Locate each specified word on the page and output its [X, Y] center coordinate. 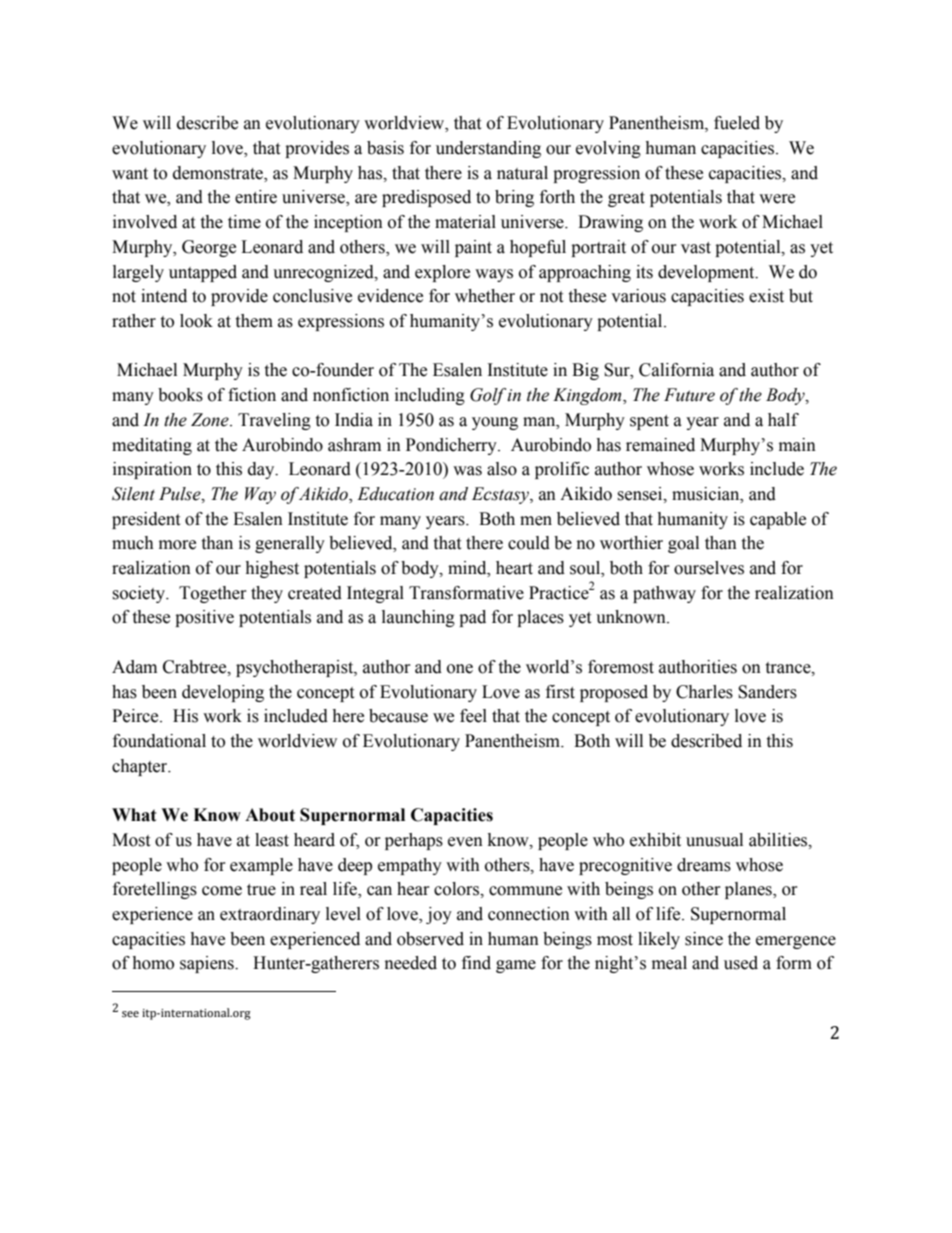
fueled [737, 123]
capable [778, 520]
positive [204, 618]
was [467, 471]
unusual [714, 840]
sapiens [208, 964]
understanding [488, 149]
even [465, 842]
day [262, 470]
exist [766, 296]
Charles [704, 692]
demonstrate [219, 173]
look [196, 321]
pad [472, 618]
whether [485, 296]
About [270, 815]
